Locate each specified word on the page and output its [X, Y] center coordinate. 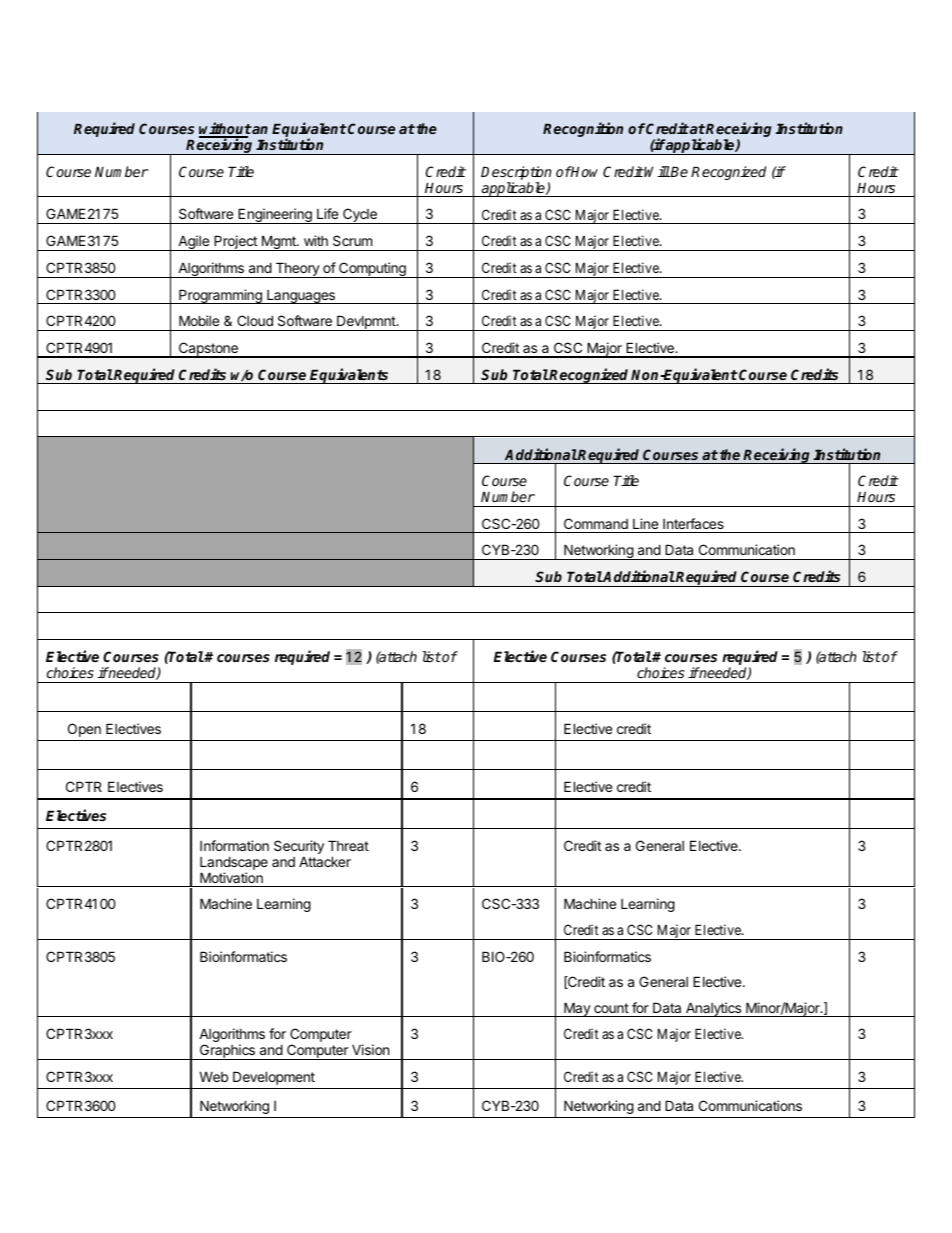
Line [645, 523]
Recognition [583, 129]
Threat [348, 845]
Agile [193, 243]
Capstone [208, 350]
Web [213, 1076]
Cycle [360, 216]
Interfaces [693, 523]
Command [596, 523]
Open [84, 730]
